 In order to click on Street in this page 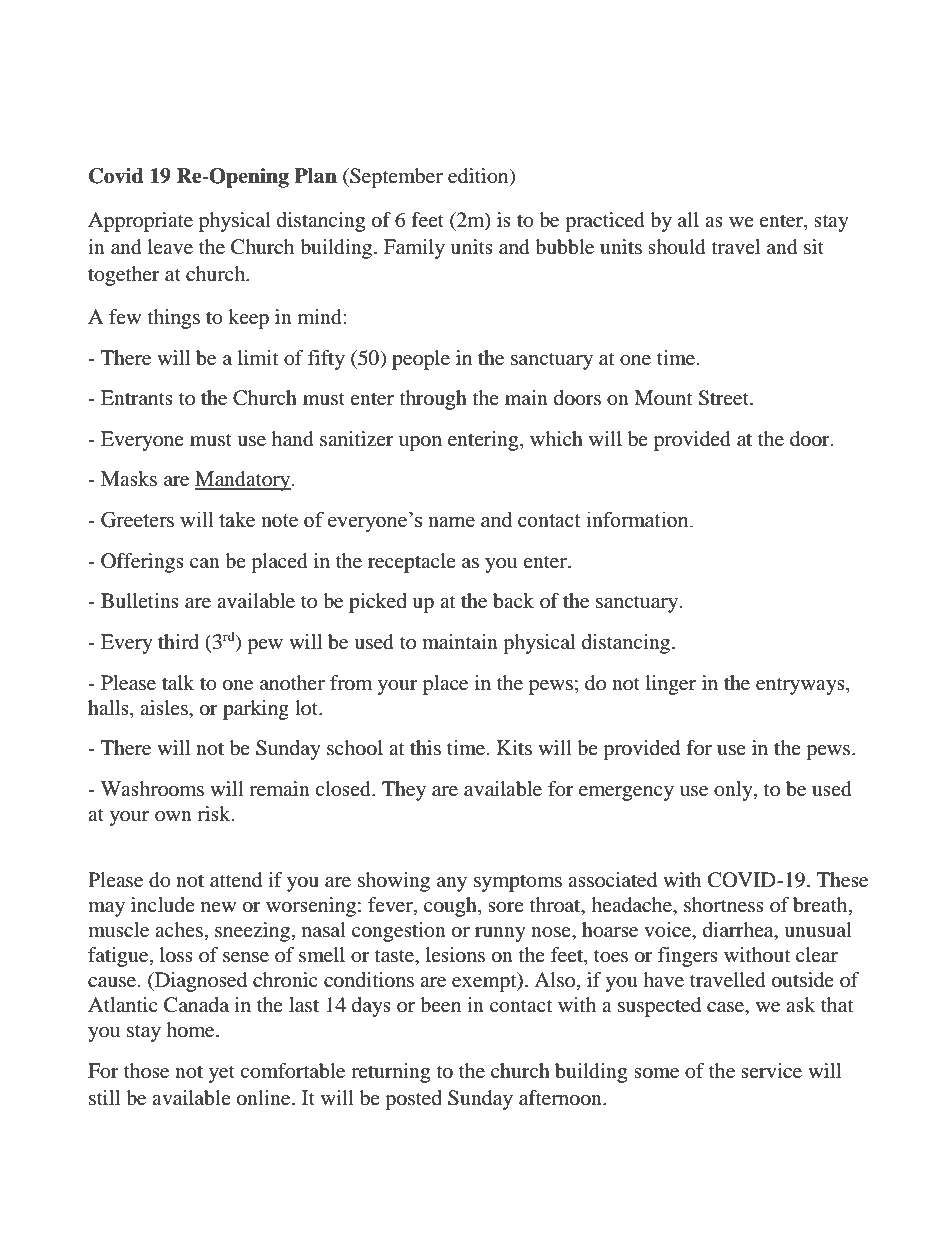, I will do `click(724, 398)`.
